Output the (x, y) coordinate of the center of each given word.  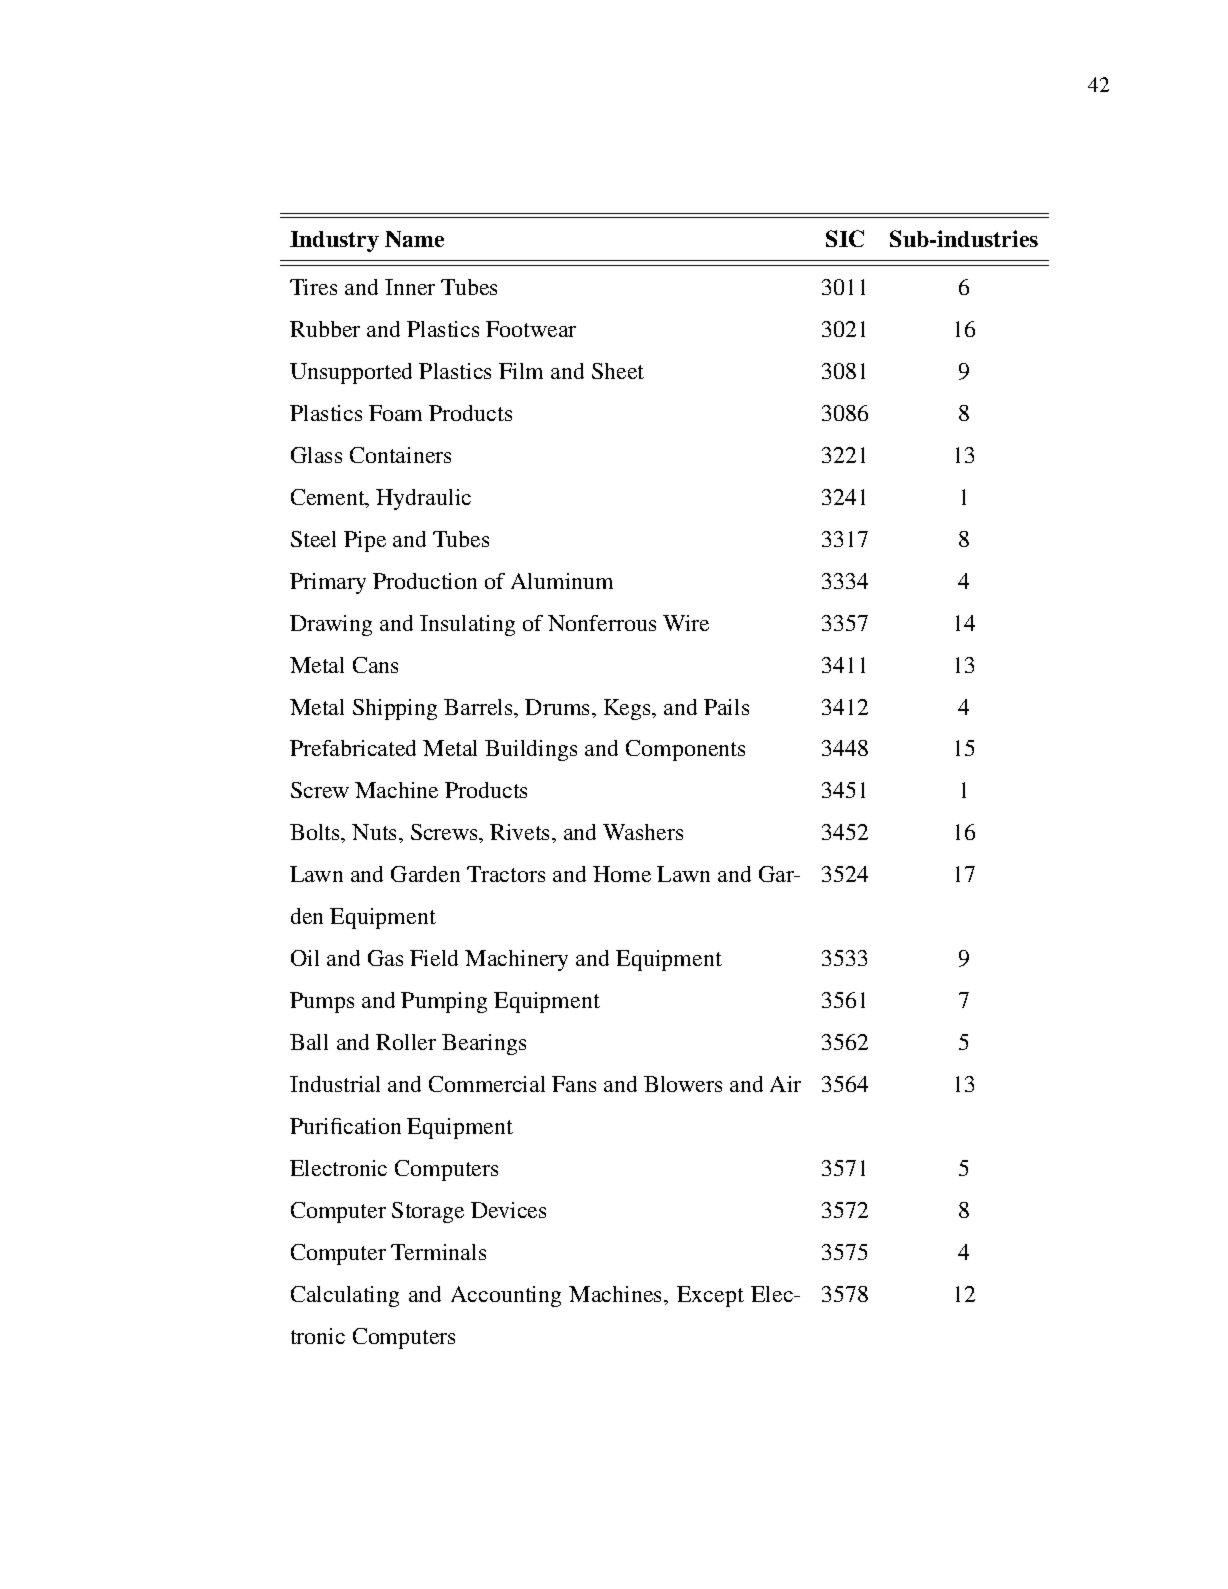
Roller (406, 1042)
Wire (686, 623)
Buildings (531, 750)
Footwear (531, 329)
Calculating (345, 1296)
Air (785, 1084)
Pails (726, 707)
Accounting (506, 1296)
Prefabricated (353, 748)
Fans (574, 1084)
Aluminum (562, 581)
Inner (410, 287)
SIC (845, 238)
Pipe (365, 541)
